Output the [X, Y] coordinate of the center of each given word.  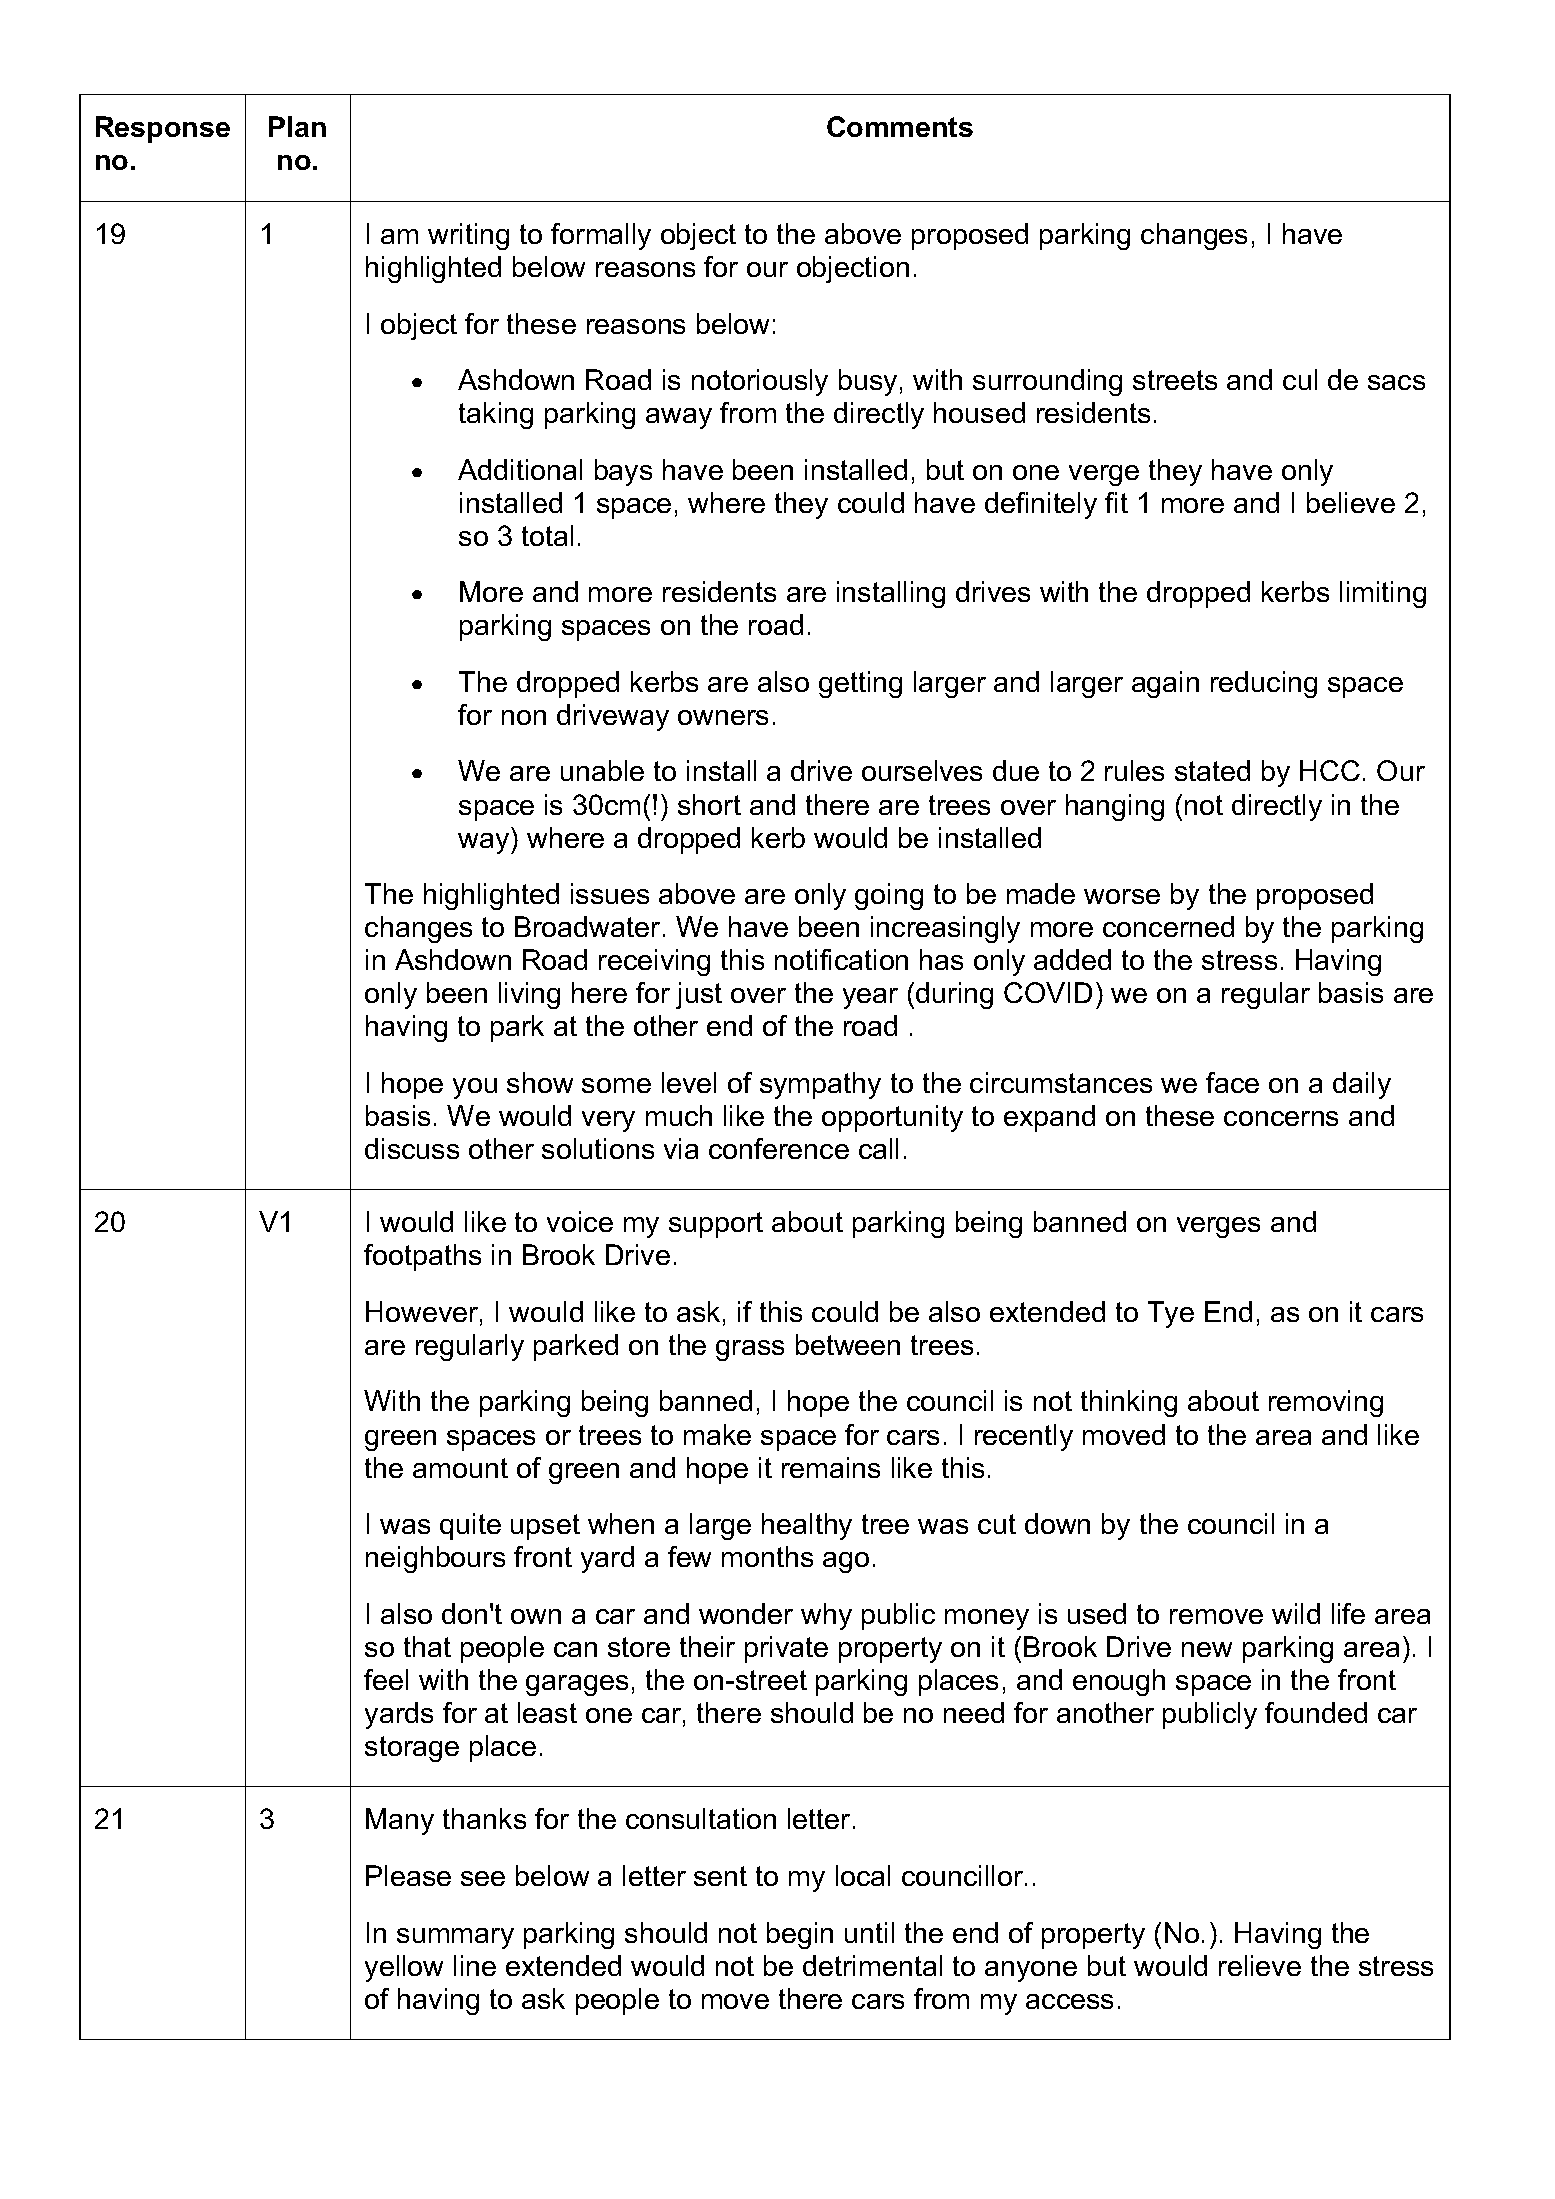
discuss [412, 1148]
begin [800, 1935]
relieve [1260, 1965]
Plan [297, 126]
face [1232, 1082]
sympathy [820, 1085]
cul [1300, 379]
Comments [900, 126]
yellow [404, 1968]
